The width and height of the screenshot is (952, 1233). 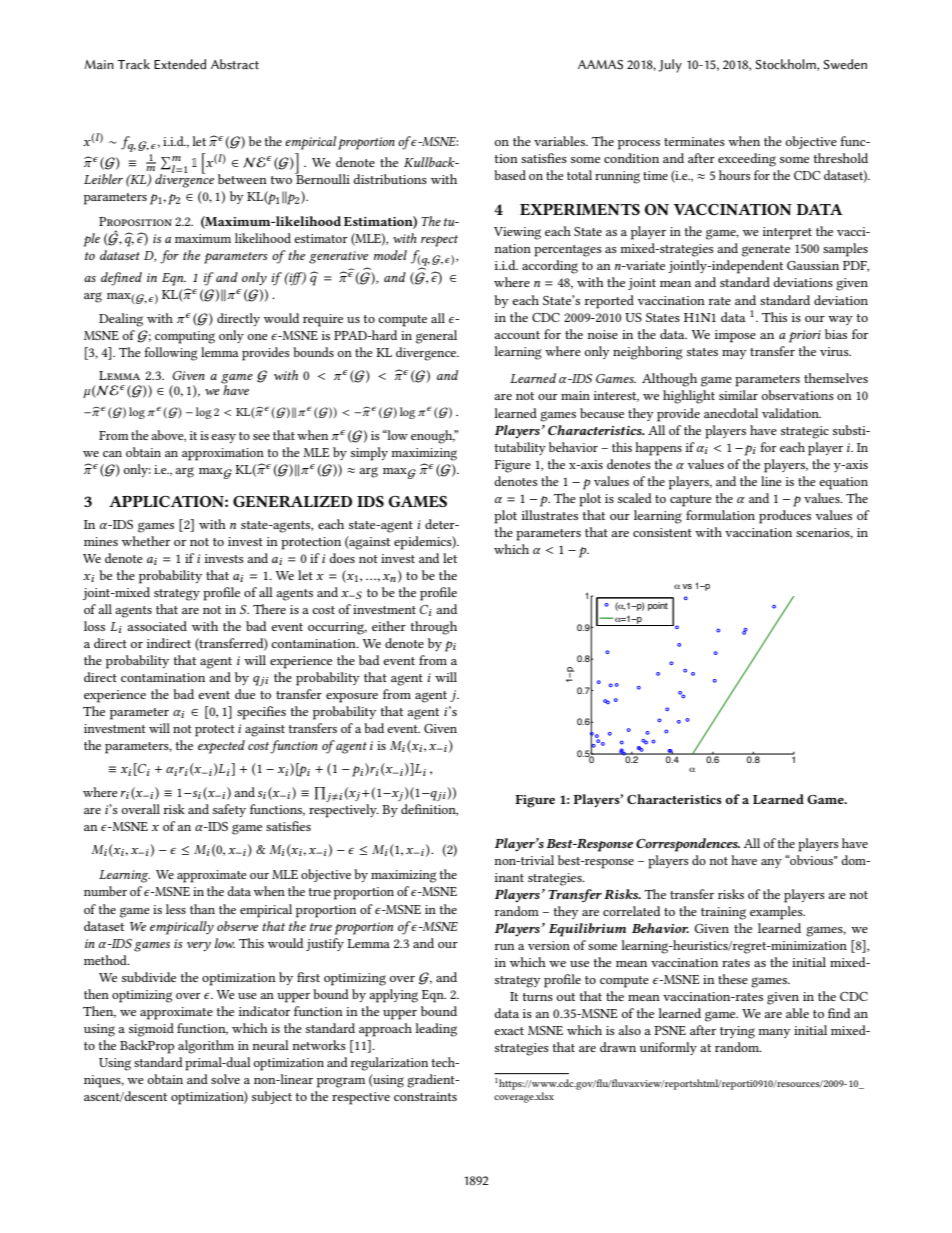 What do you see at coordinates (223, 438) in the screenshot?
I see `easy` at bounding box center [223, 438].
